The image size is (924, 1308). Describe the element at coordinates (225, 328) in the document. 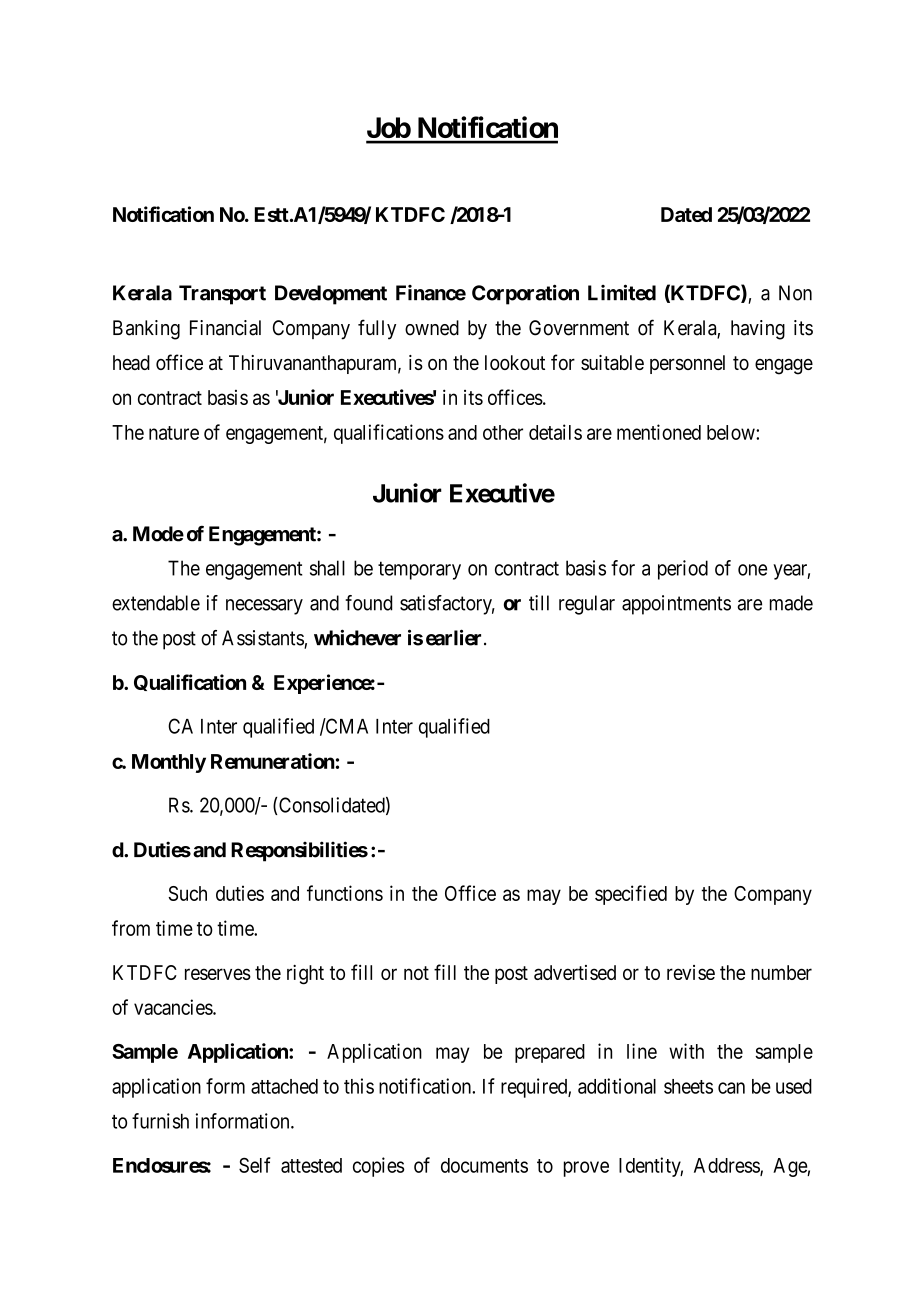

I see `Financial` at that location.
